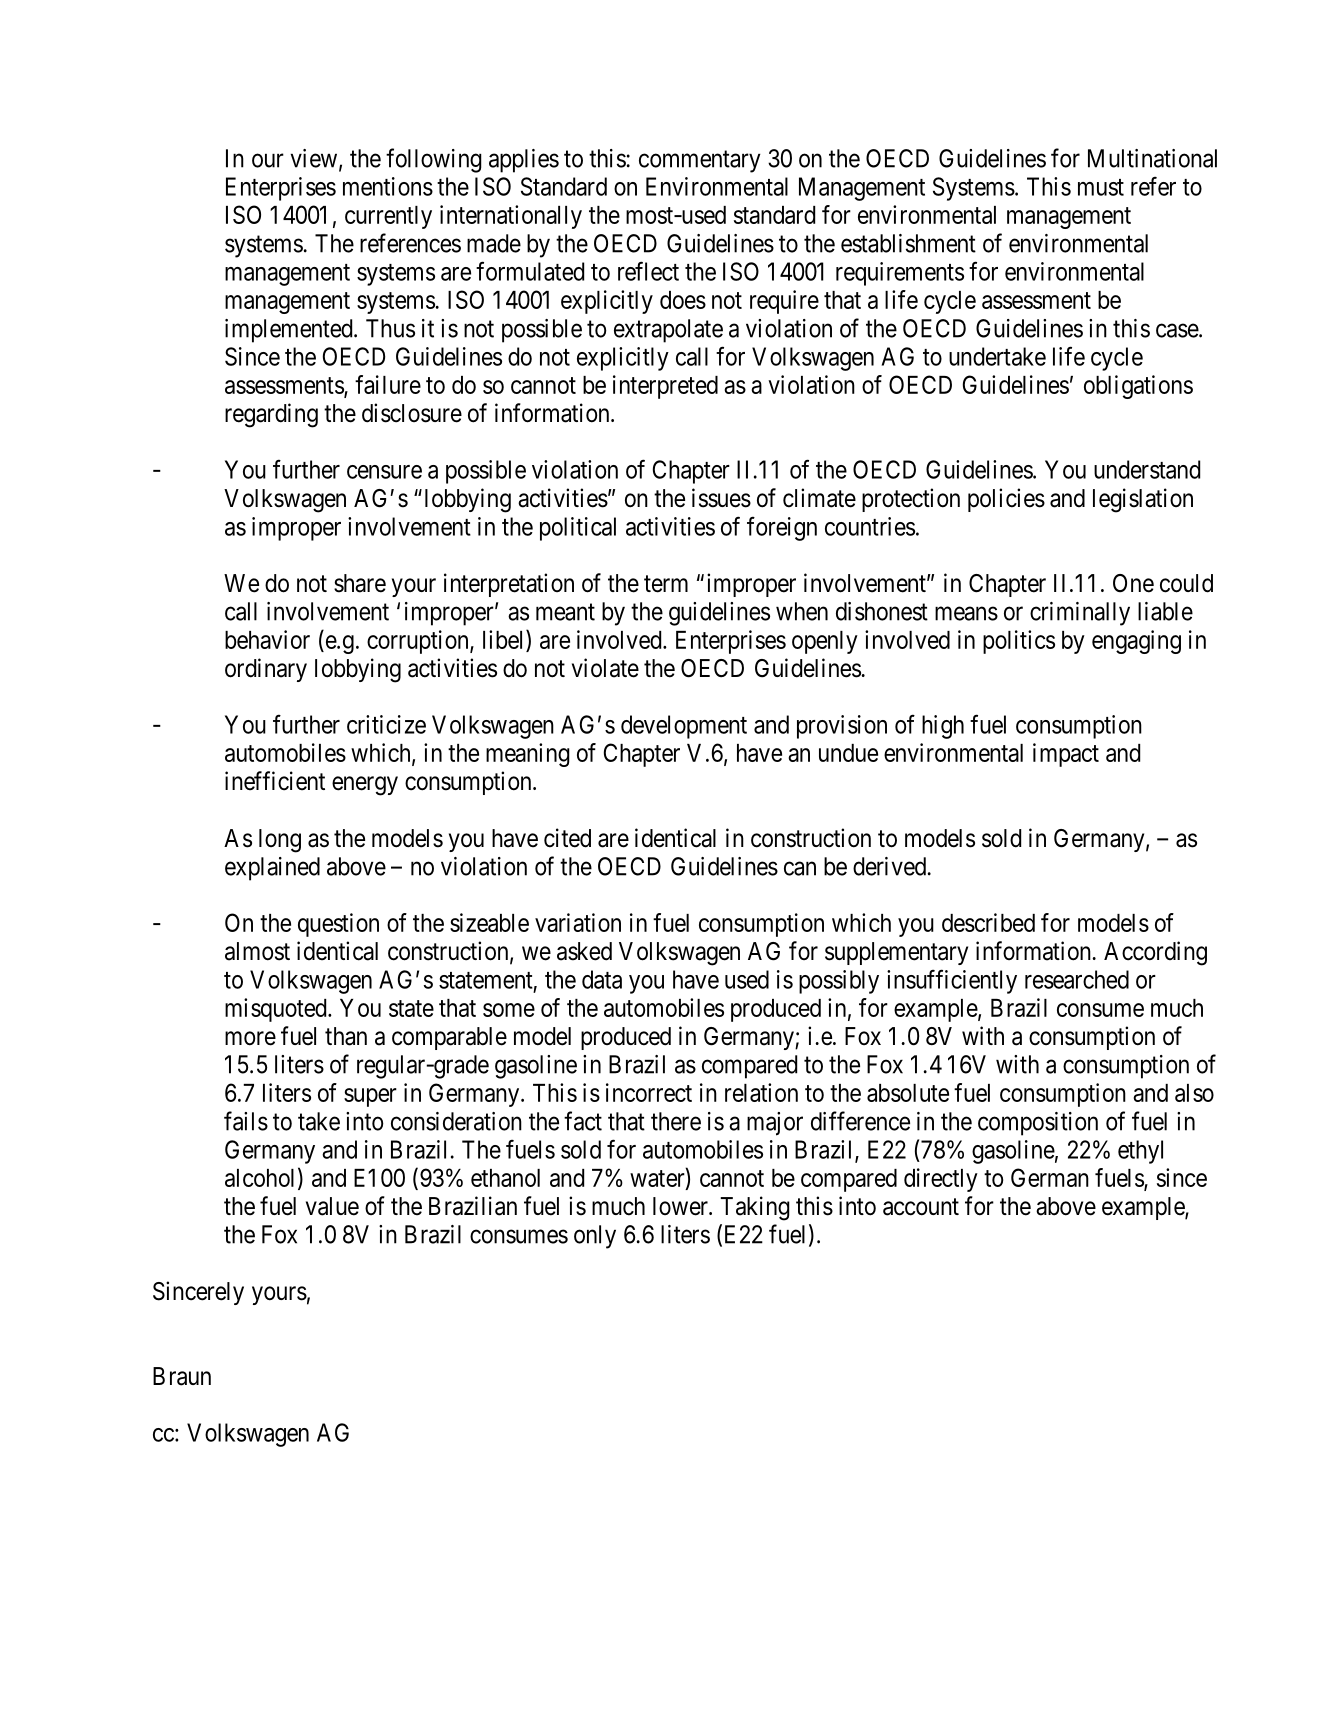 This image has width=1336, height=1729. Describe the element at coordinates (602, 979) in the image. I see `data` at that location.
